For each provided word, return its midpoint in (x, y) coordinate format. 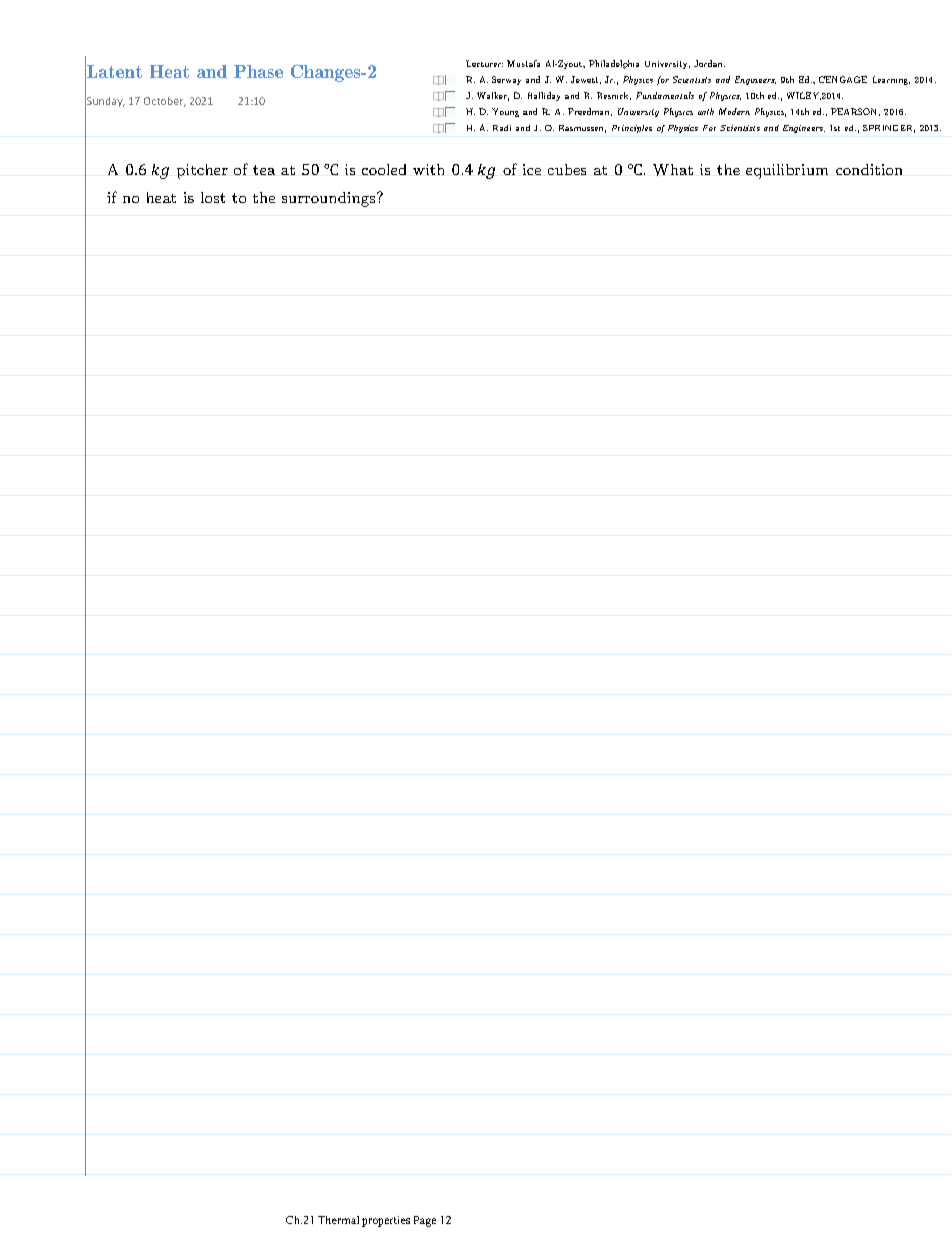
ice (532, 169)
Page (425, 1221)
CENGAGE (843, 79)
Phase (258, 71)
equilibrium (787, 171)
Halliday (544, 96)
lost (213, 197)
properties (386, 1221)
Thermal (338, 1220)
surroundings (330, 199)
